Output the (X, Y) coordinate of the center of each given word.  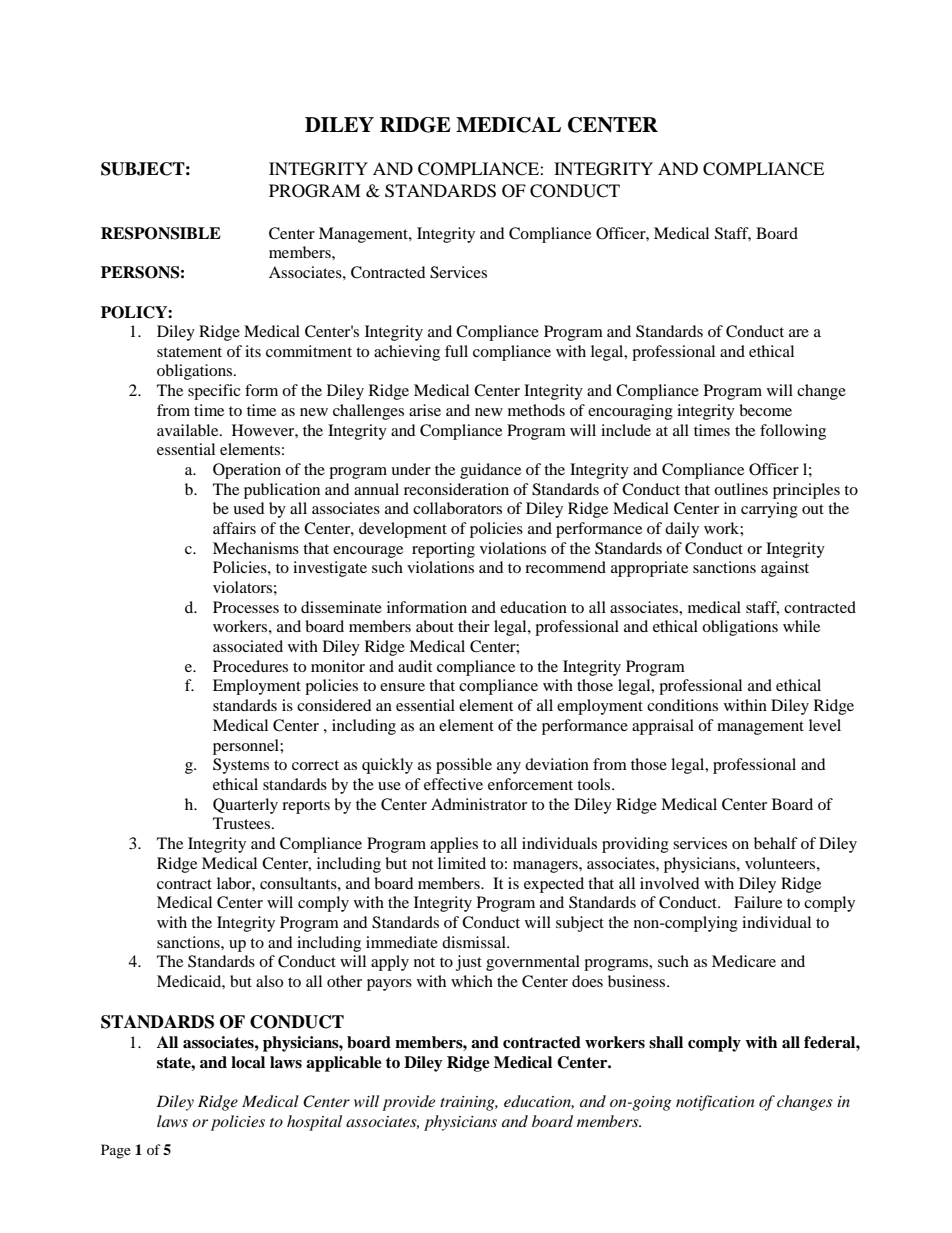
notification (715, 1103)
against (785, 569)
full (456, 351)
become (765, 410)
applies (454, 845)
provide (408, 1103)
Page (116, 1151)
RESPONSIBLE (161, 233)
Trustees (243, 823)
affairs (234, 528)
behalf (776, 843)
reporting (443, 550)
